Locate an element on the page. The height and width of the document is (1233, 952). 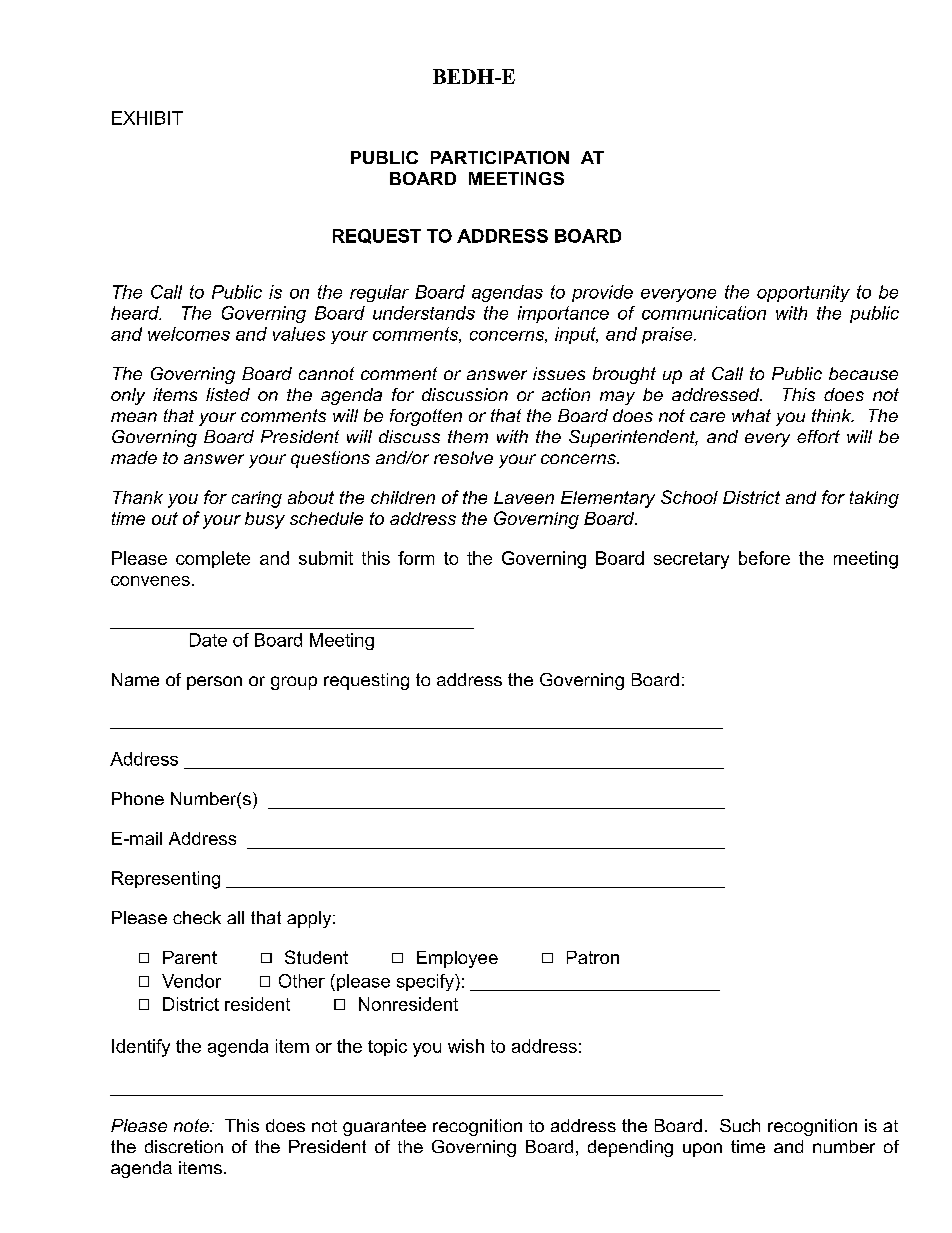
Such is located at coordinates (740, 1125).
